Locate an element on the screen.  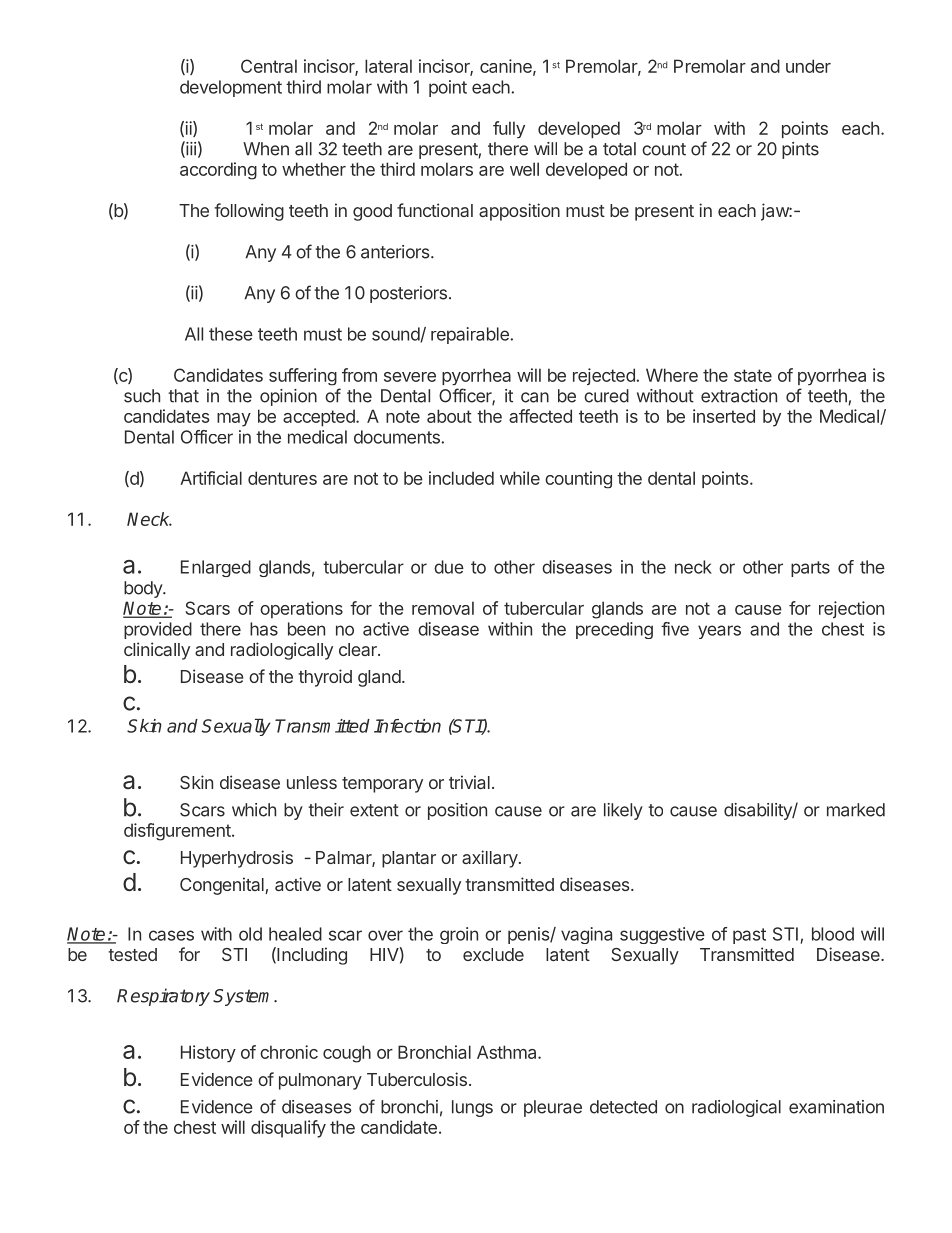
axillary is located at coordinates (490, 859).
